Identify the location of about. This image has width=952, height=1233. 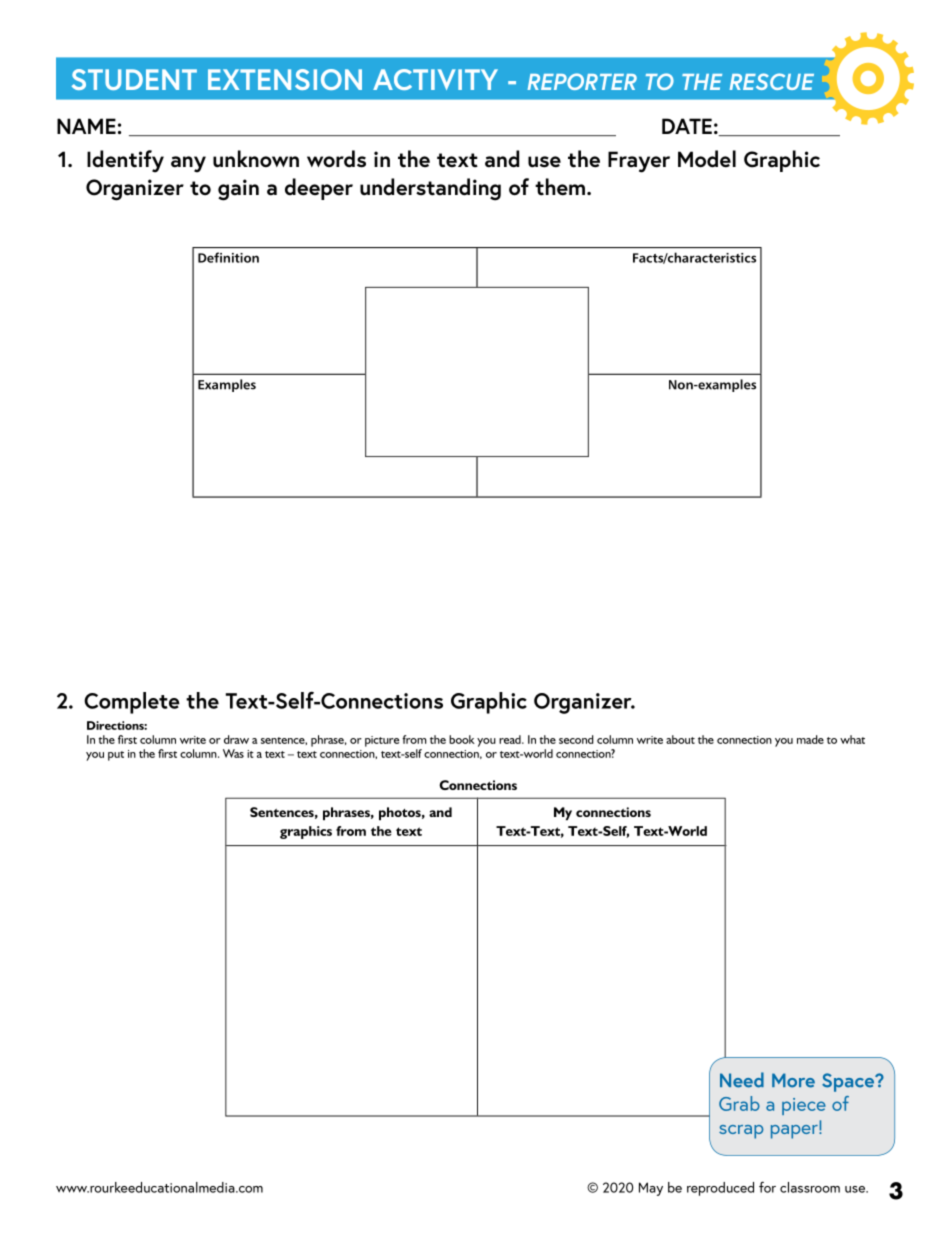
(680, 739).
